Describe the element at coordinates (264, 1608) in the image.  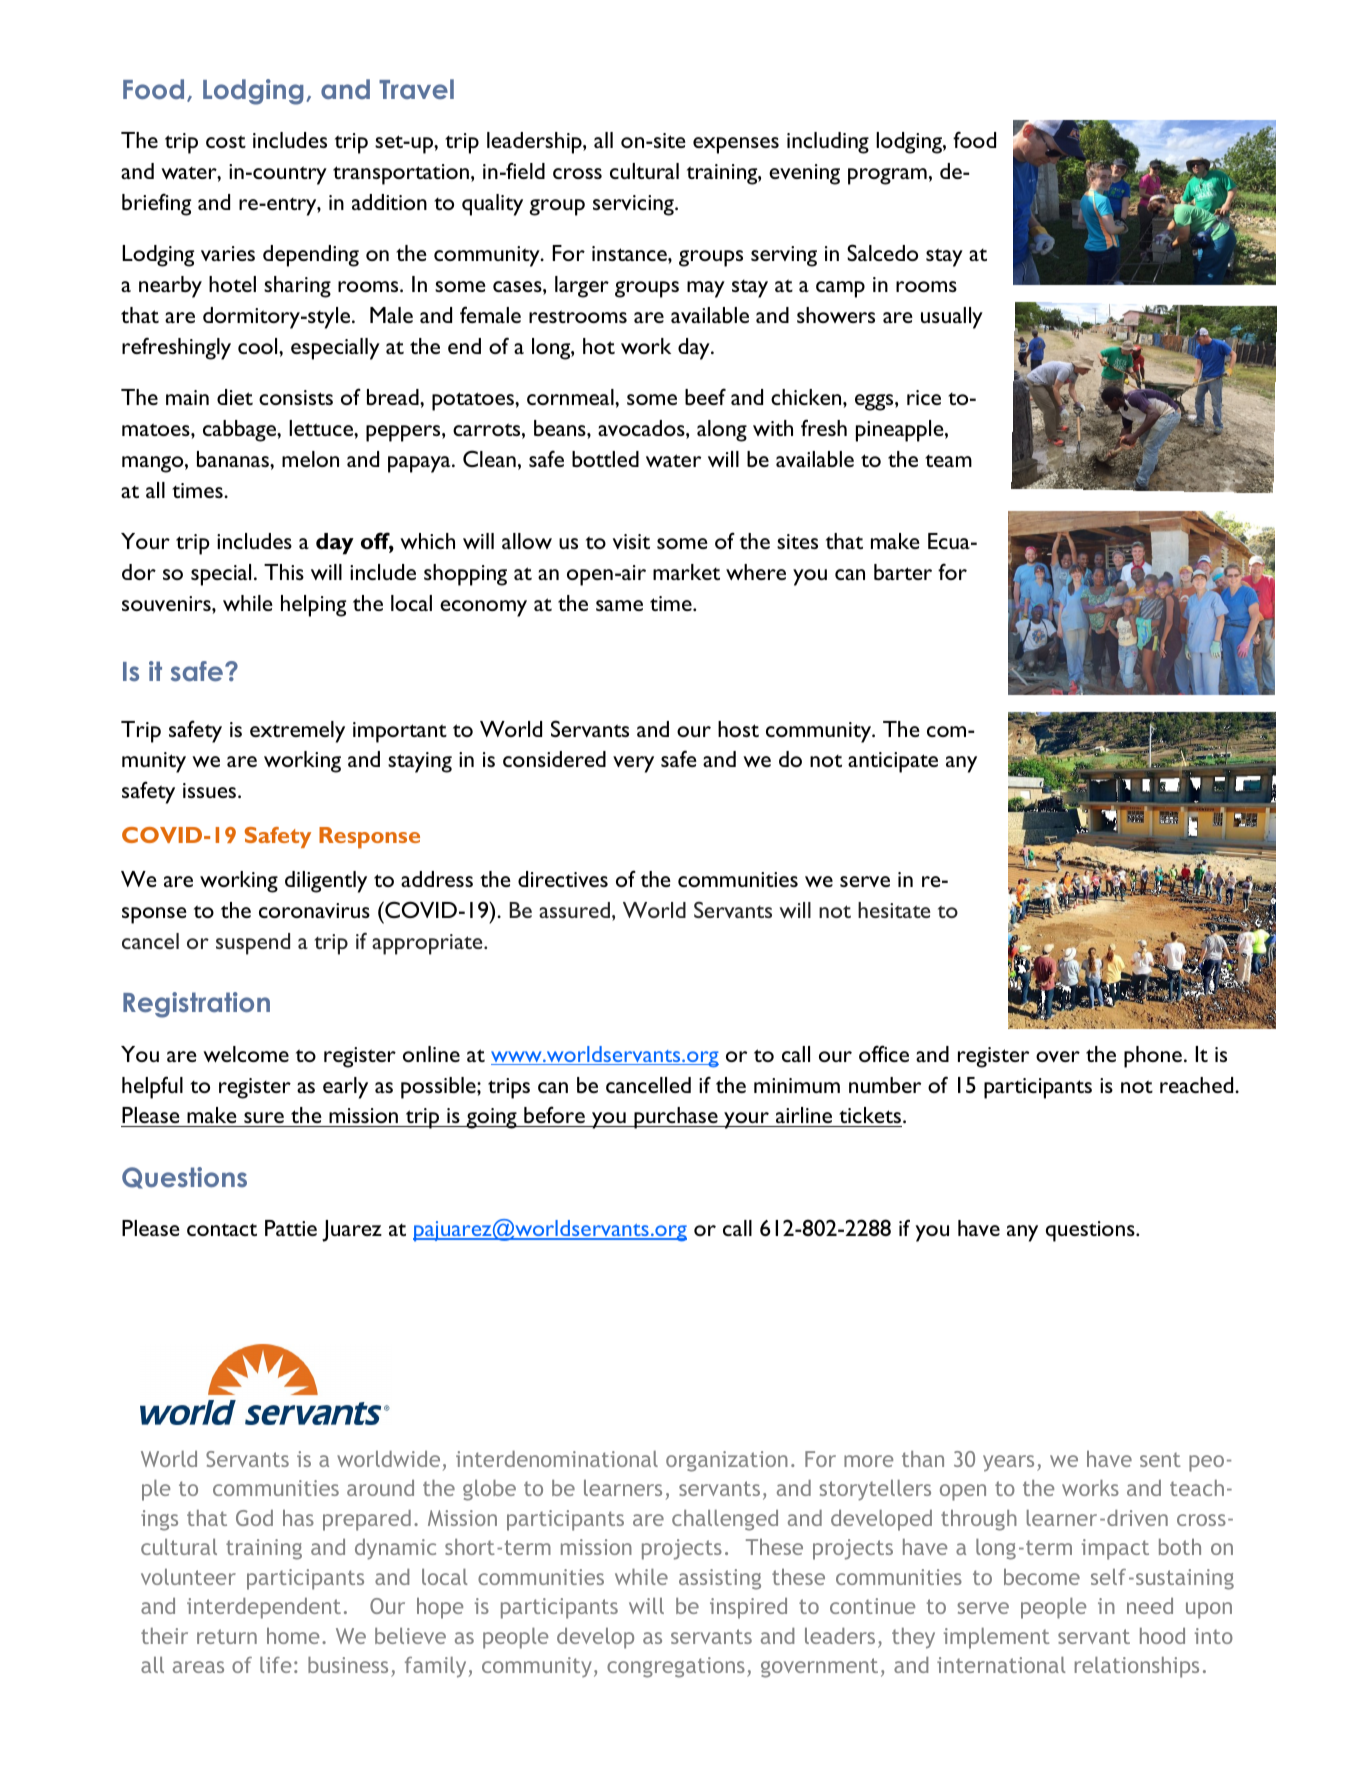
I see `interdependent` at that location.
